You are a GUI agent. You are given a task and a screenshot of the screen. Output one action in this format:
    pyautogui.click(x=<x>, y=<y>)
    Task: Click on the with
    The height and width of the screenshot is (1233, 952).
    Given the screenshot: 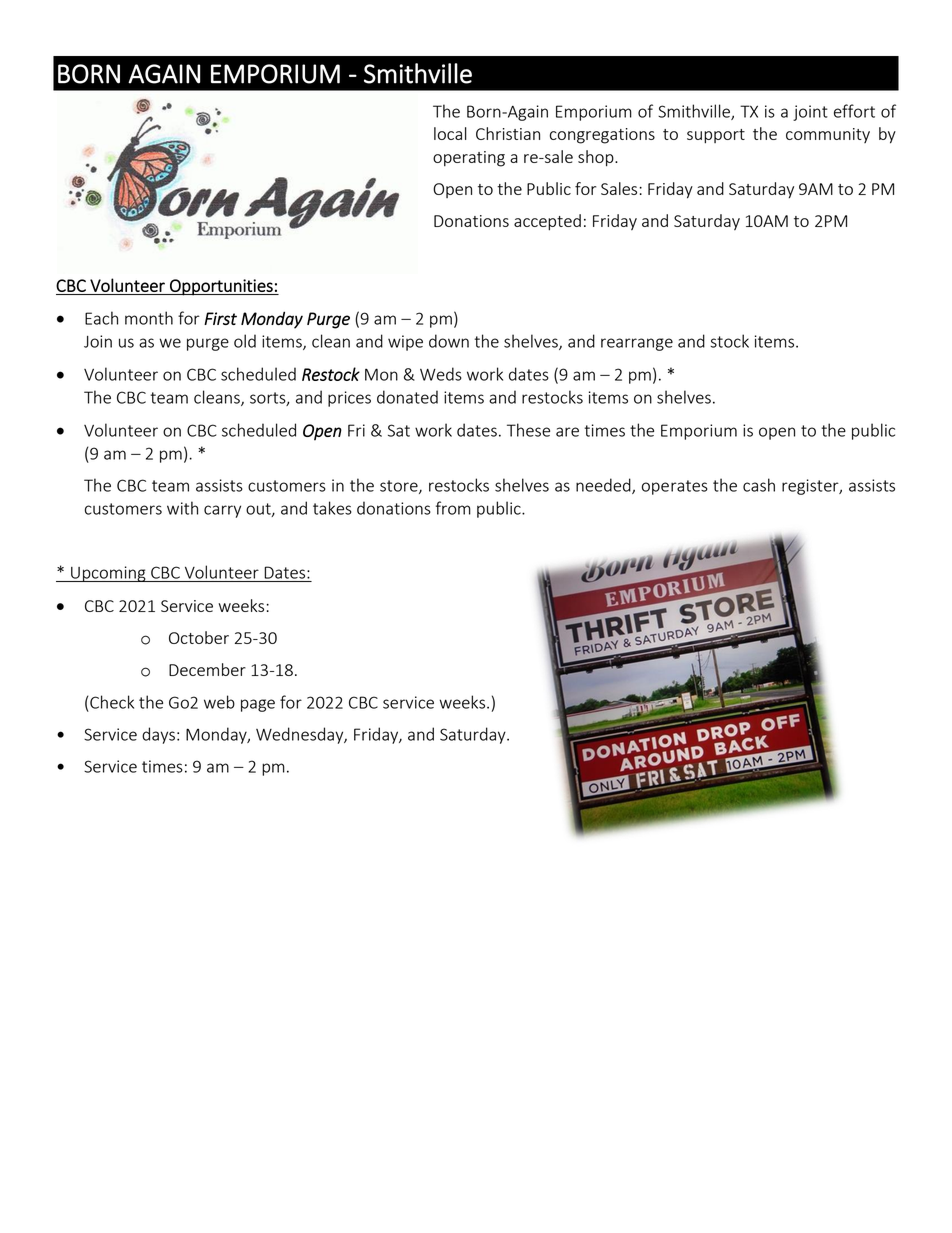 What is the action you would take?
    pyautogui.click(x=182, y=508)
